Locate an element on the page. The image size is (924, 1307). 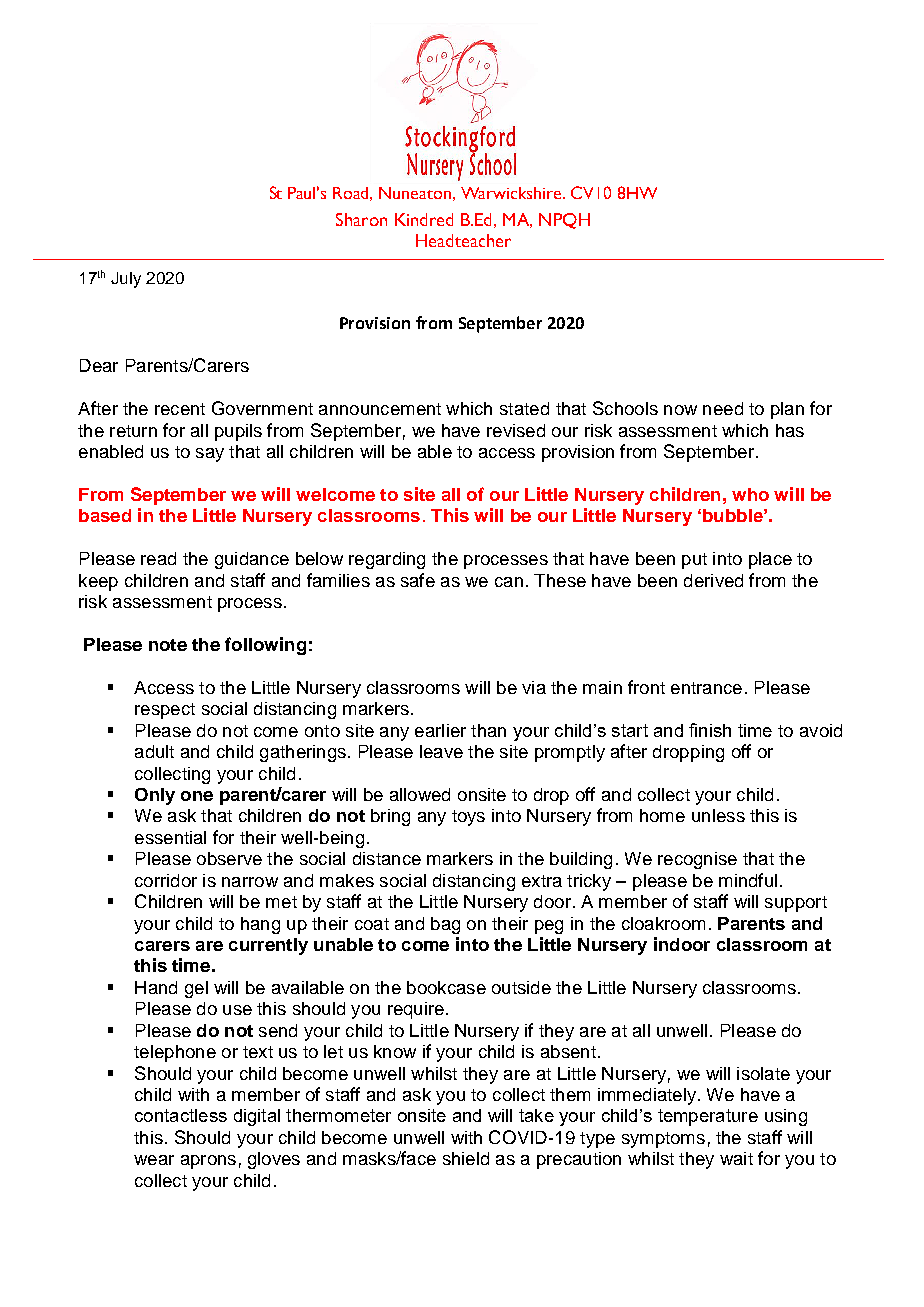
contactless is located at coordinates (181, 1115).
